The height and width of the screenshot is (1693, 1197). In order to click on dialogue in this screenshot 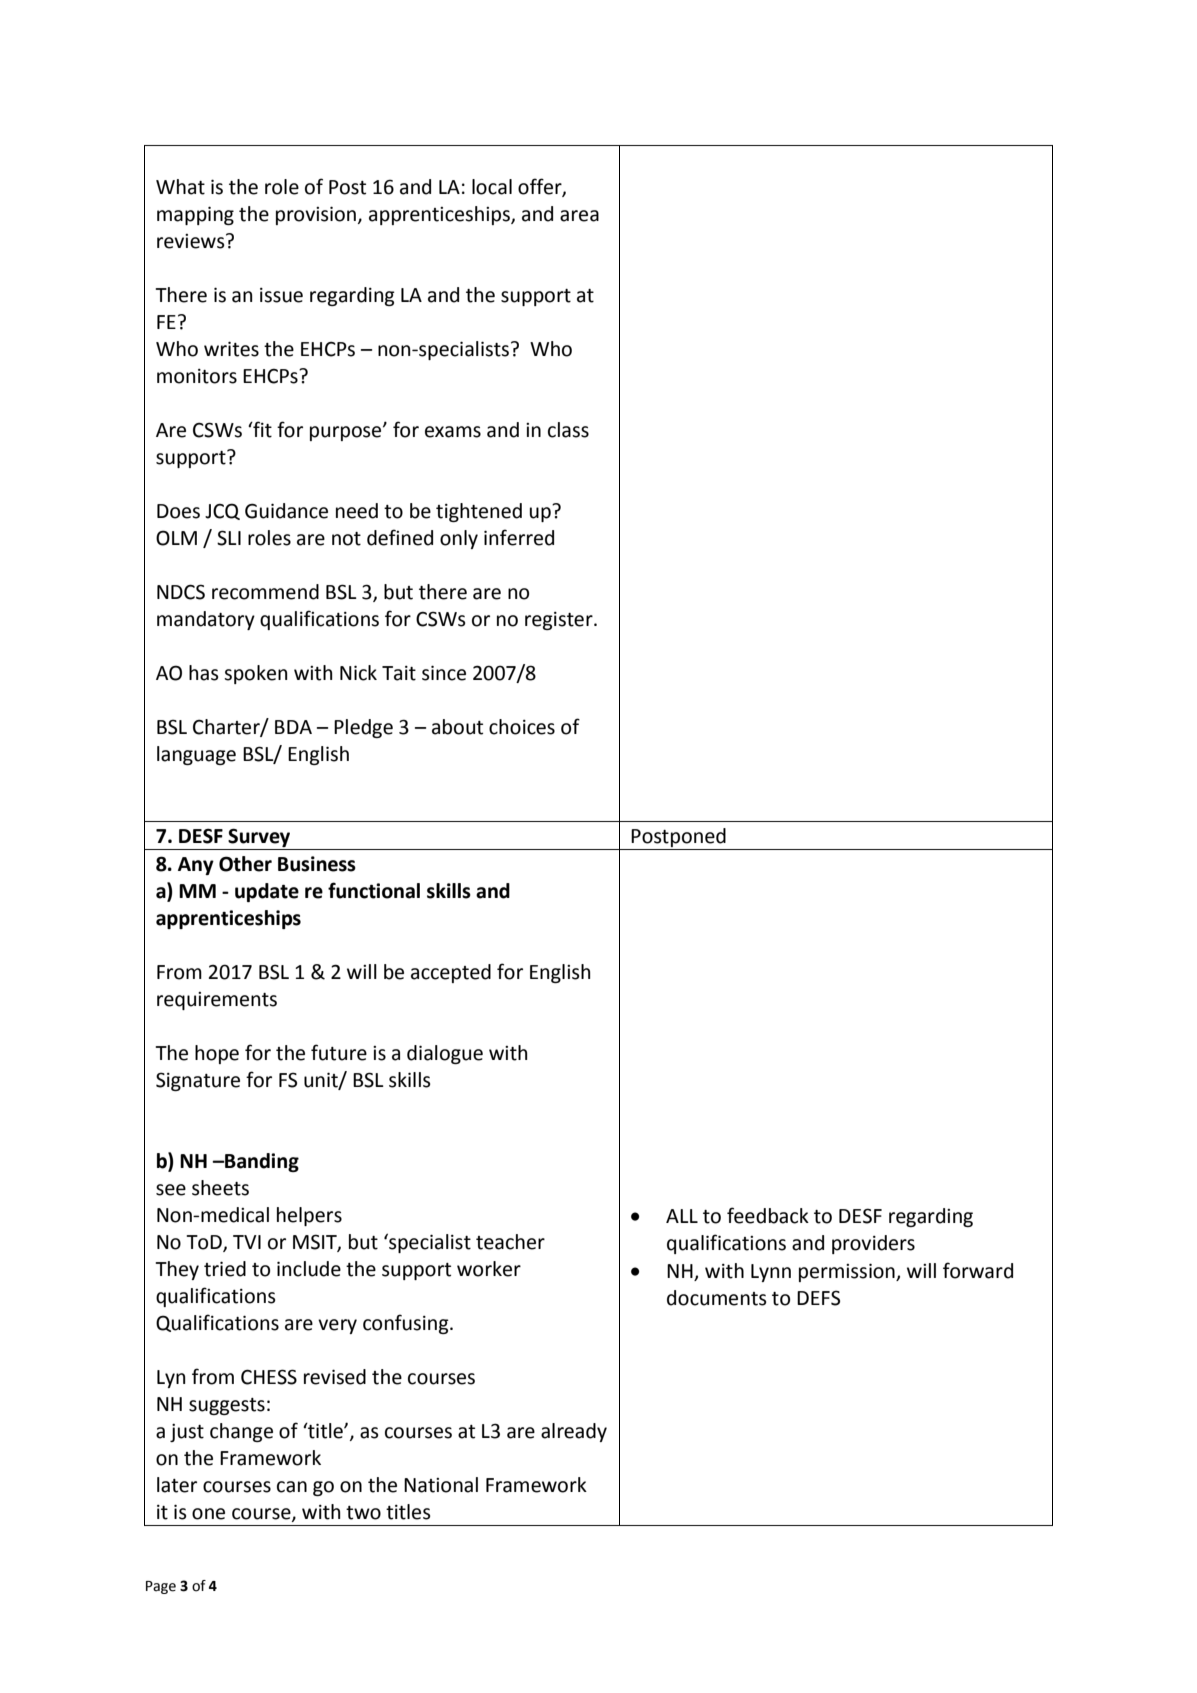, I will do `click(445, 1054)`.
